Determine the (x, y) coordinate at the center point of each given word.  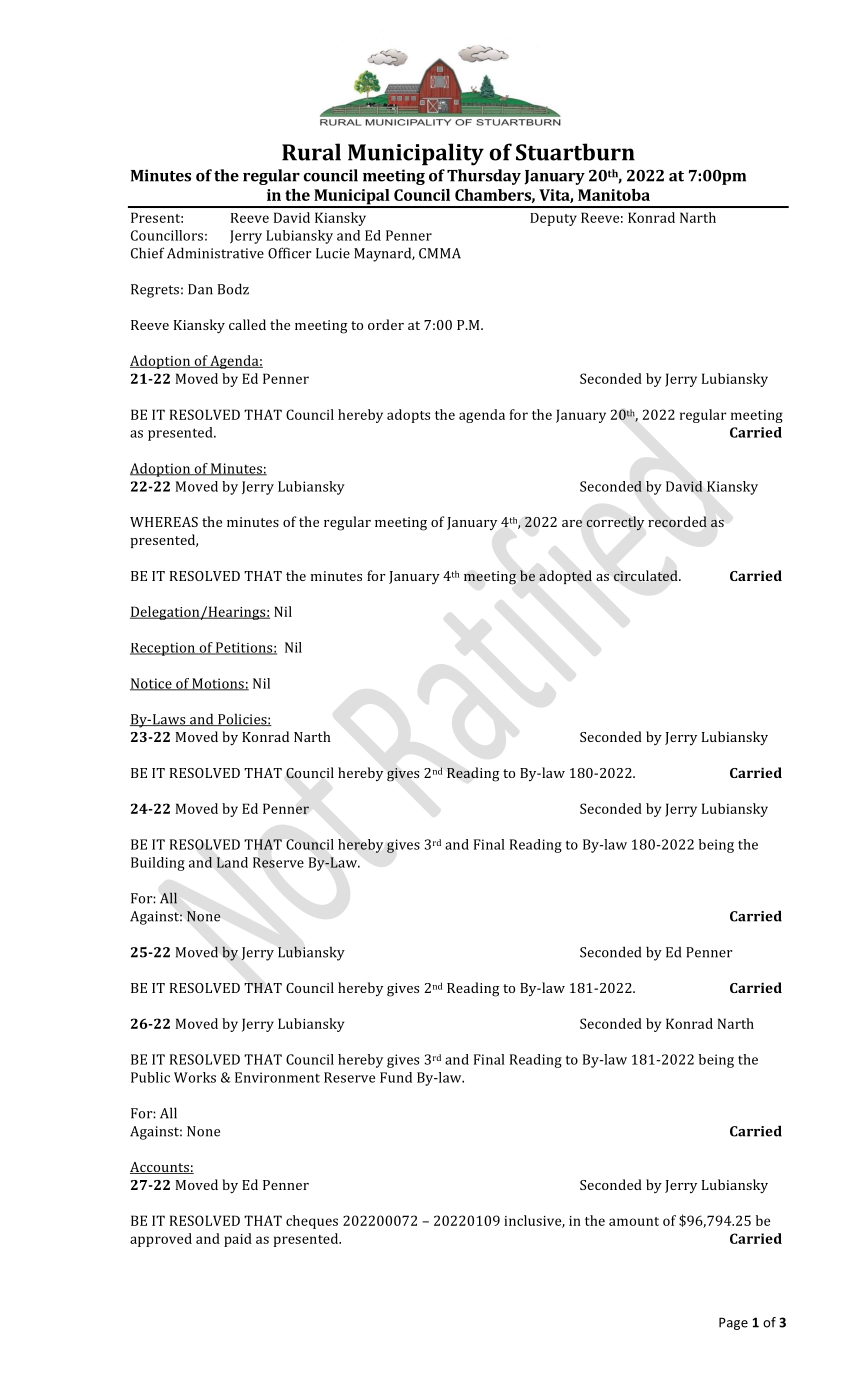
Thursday (484, 177)
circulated (647, 575)
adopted (565, 577)
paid (238, 1240)
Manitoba (614, 195)
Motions (218, 684)
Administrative (215, 253)
